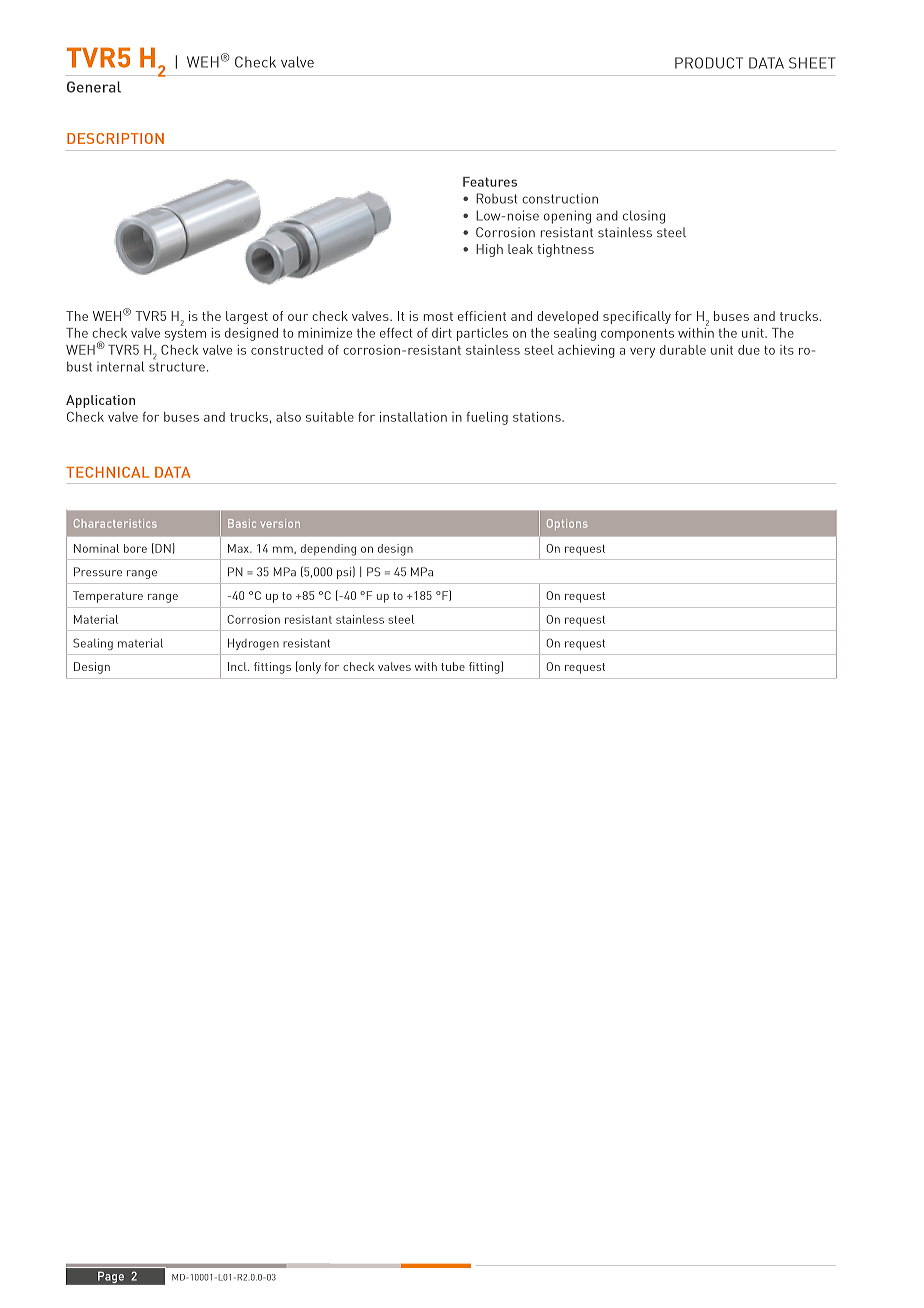  What do you see at coordinates (115, 138) in the screenshot?
I see `DESCRIPTION` at bounding box center [115, 138].
